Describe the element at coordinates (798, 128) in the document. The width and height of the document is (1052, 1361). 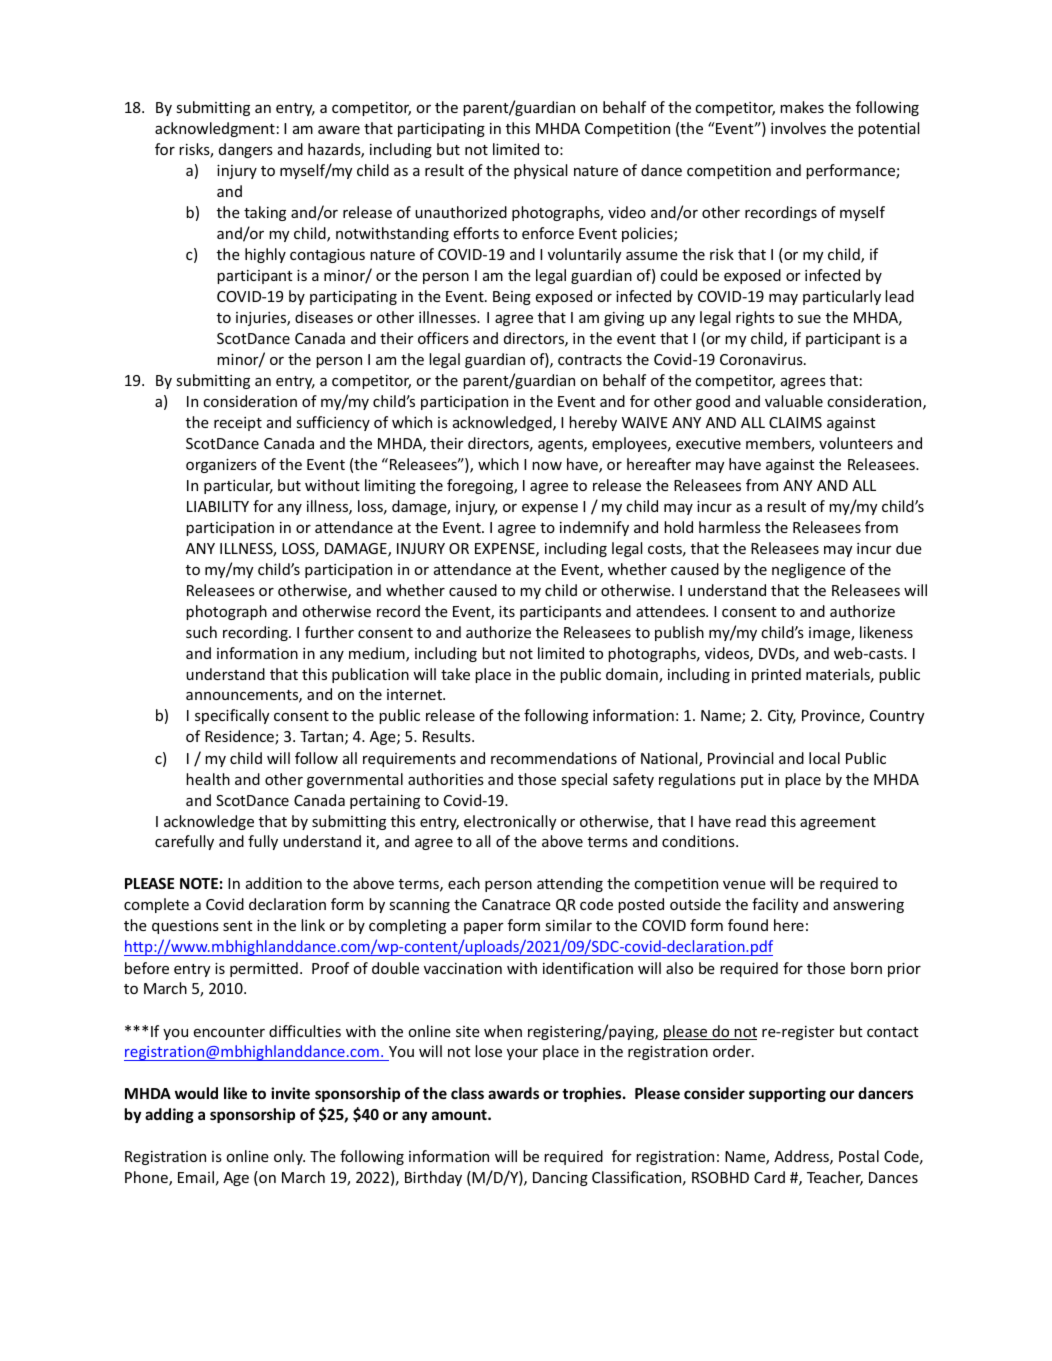
I see `involves` at that location.
